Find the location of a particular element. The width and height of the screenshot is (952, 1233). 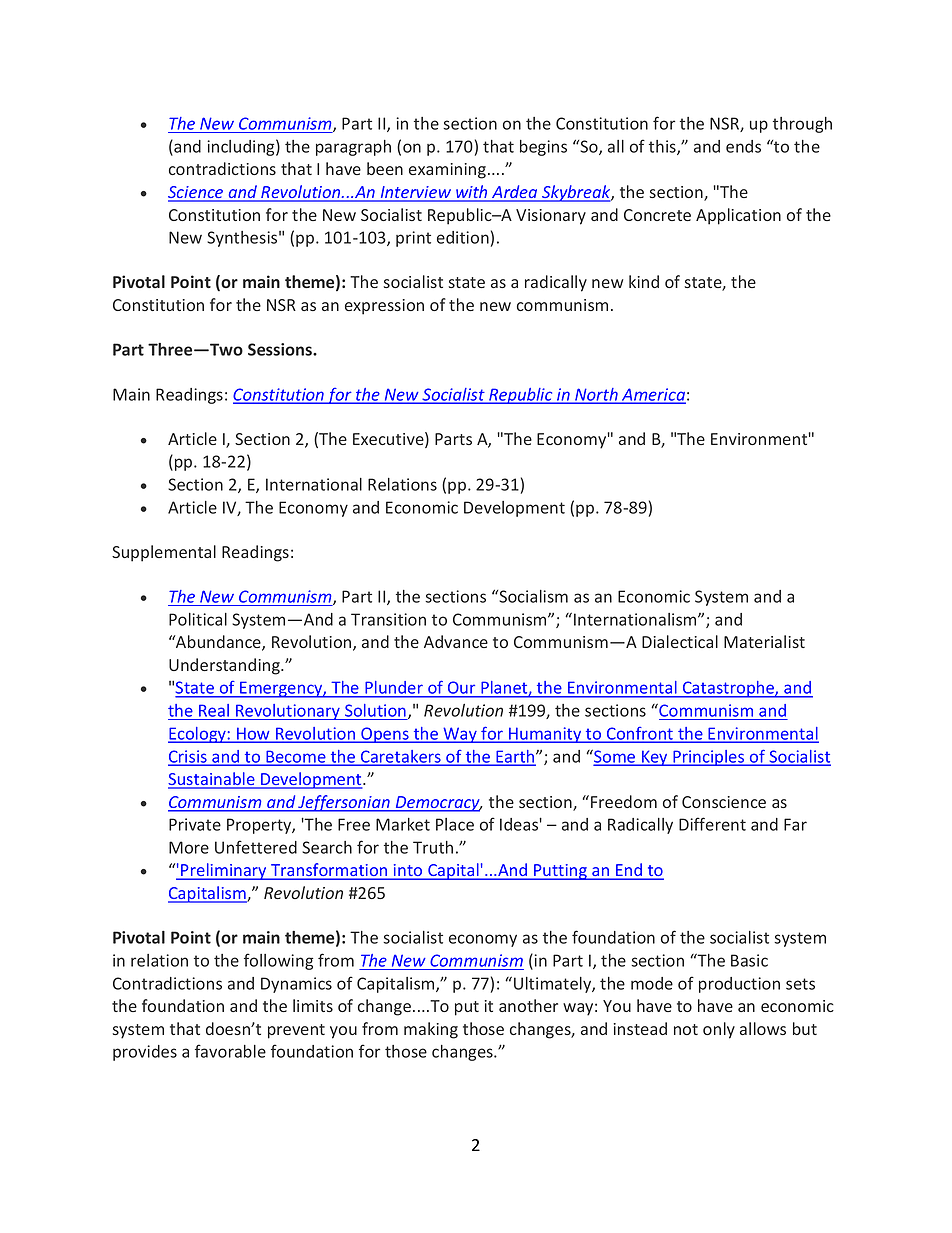

ends is located at coordinates (743, 146).
